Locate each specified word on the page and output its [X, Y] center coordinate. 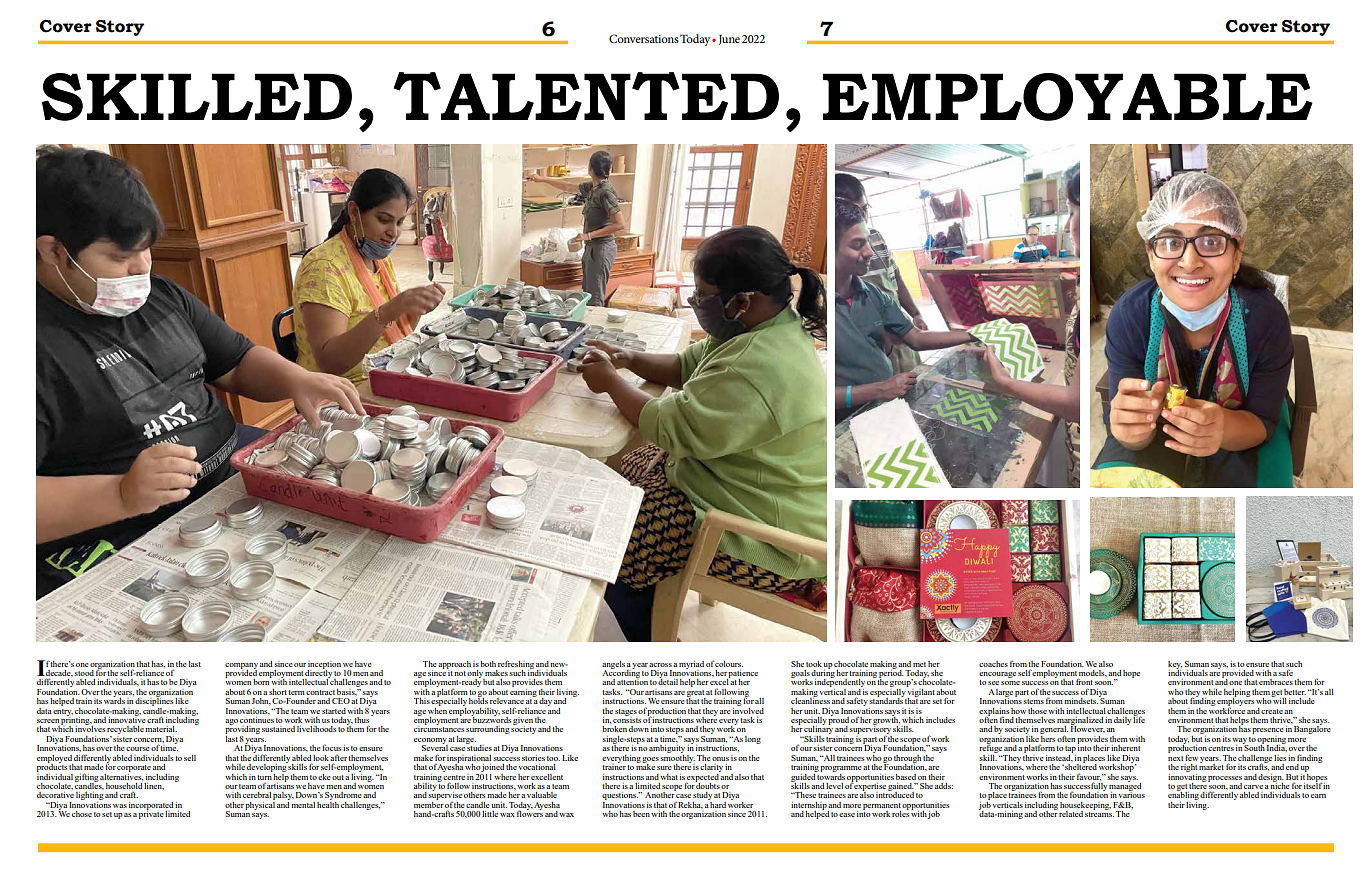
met [919, 664]
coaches [993, 664]
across [660, 665]
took [814, 664]
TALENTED [586, 96]
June [729, 40]
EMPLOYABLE [1068, 97]
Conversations [644, 38]
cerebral [257, 795]
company [241, 667]
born [262, 681]
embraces [1276, 682]
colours [729, 664]
